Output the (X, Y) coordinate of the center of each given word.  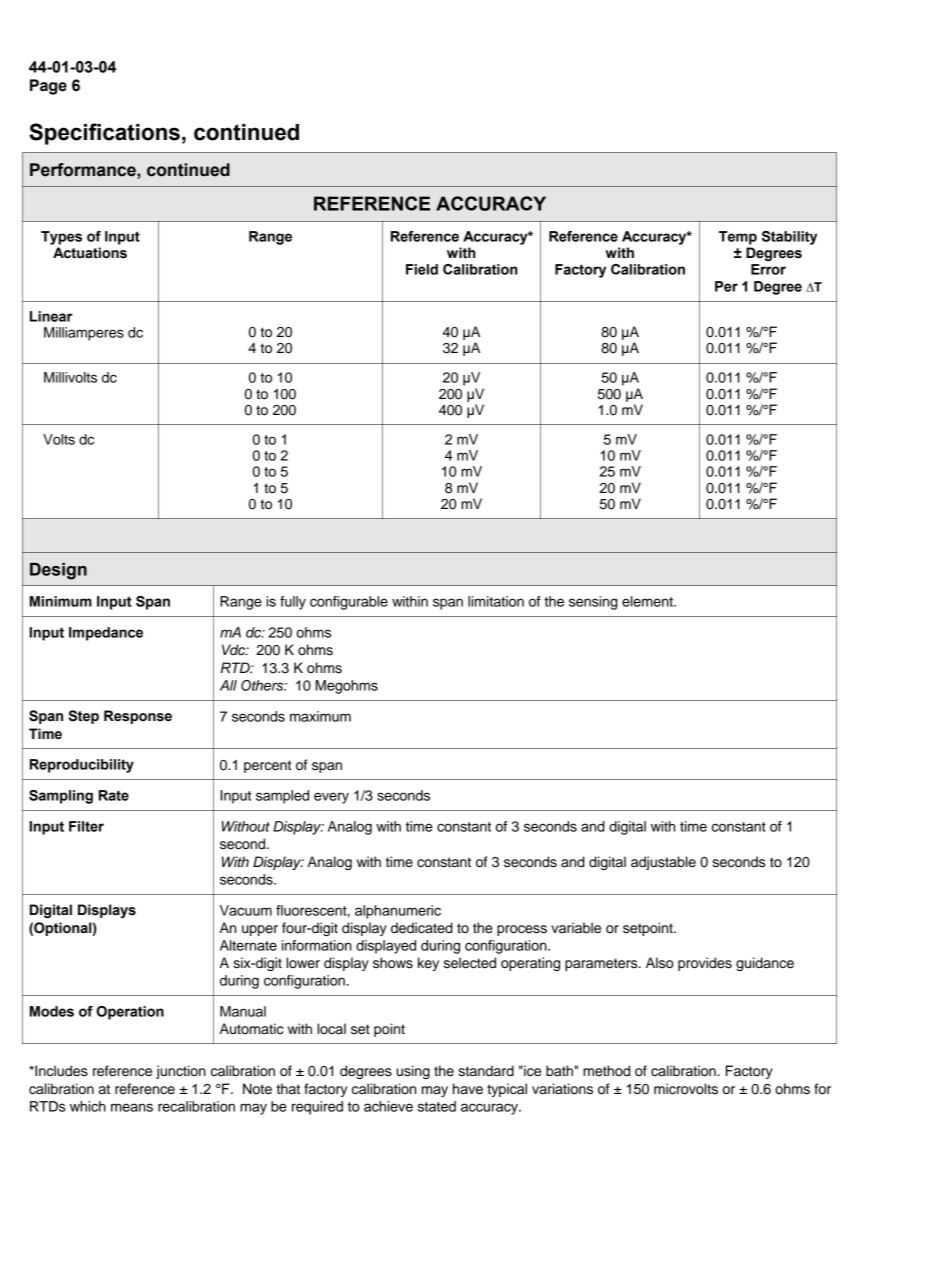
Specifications (104, 134)
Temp (738, 238)
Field (422, 269)
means (132, 1107)
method (606, 1071)
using (413, 1072)
